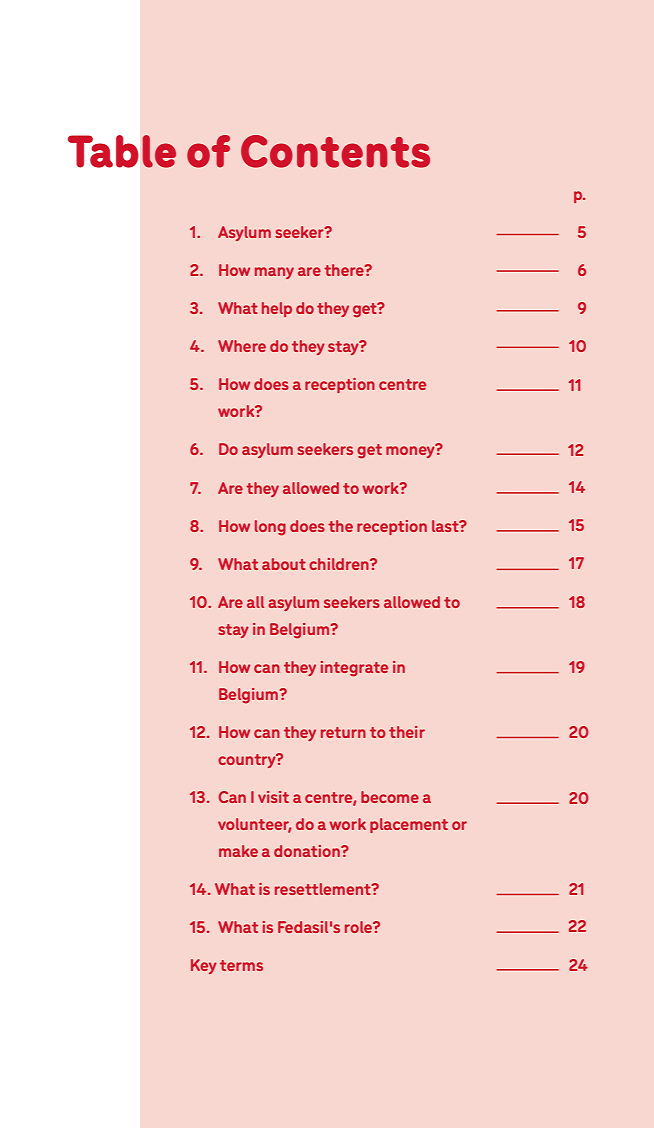  I want to click on Table, so click(122, 151).
